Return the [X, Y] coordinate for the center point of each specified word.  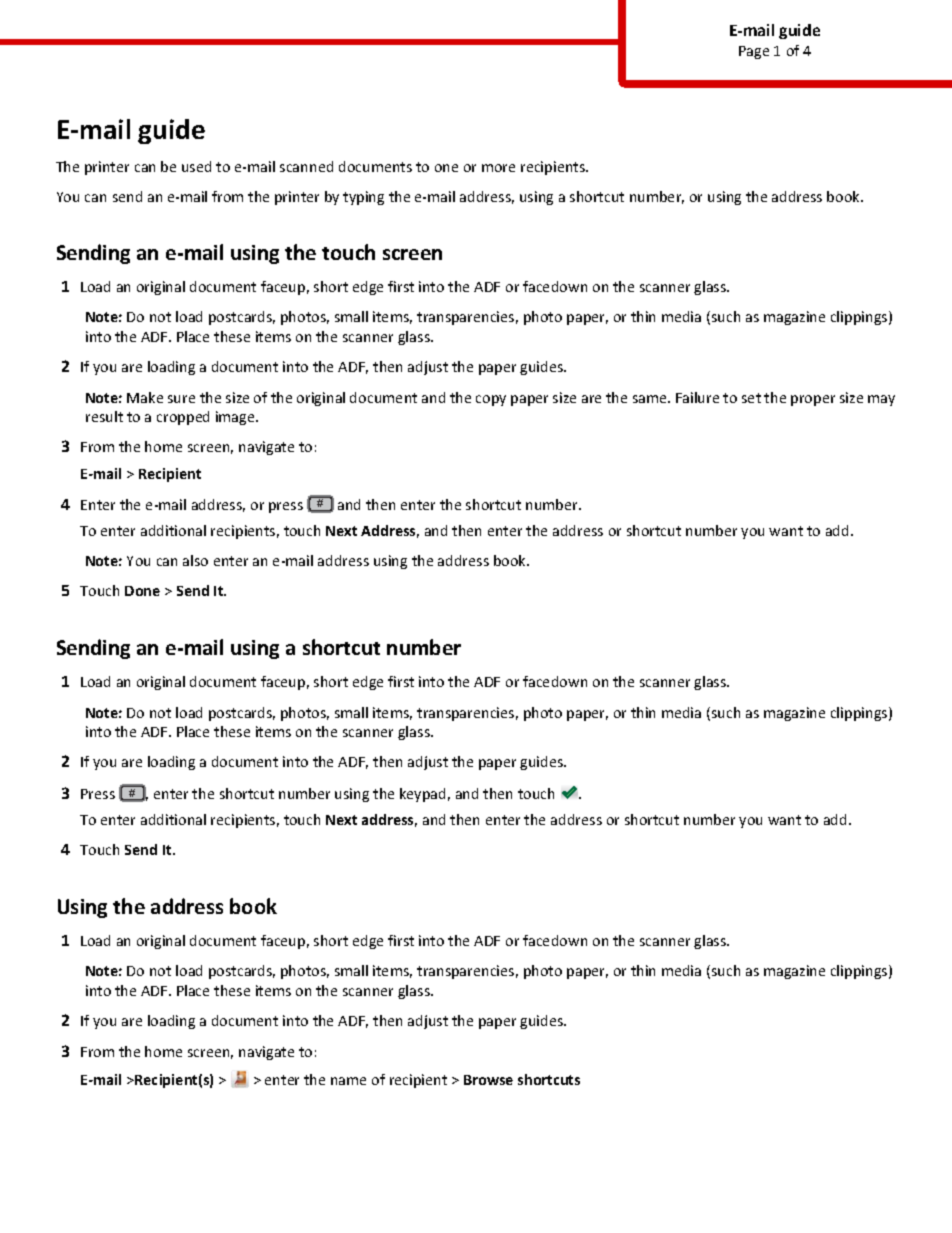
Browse [488, 1080]
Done [142, 591]
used [196, 166]
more [498, 168]
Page [754, 52]
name [348, 1081]
